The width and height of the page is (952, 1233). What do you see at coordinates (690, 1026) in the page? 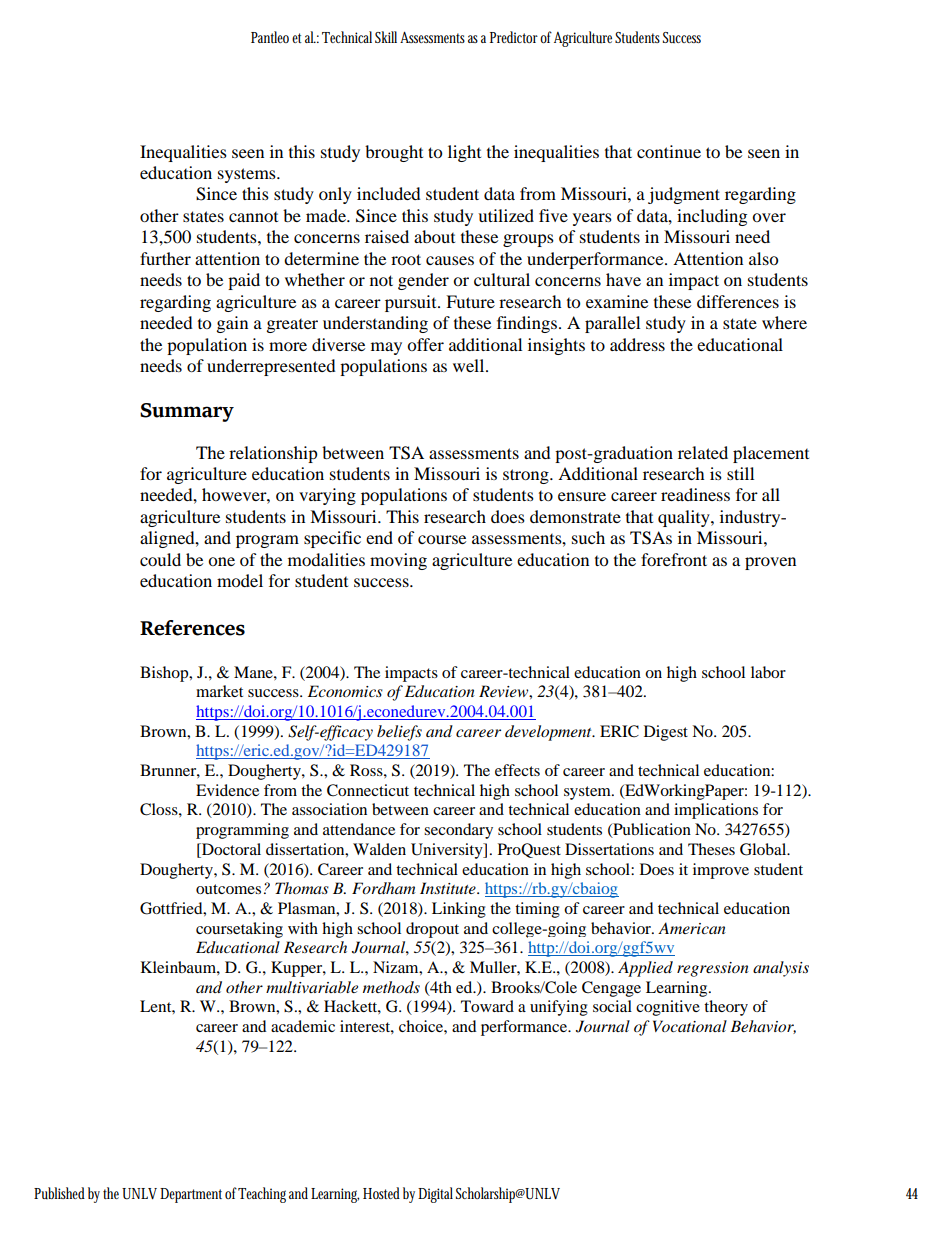
I see `Vocational` at bounding box center [690, 1026].
